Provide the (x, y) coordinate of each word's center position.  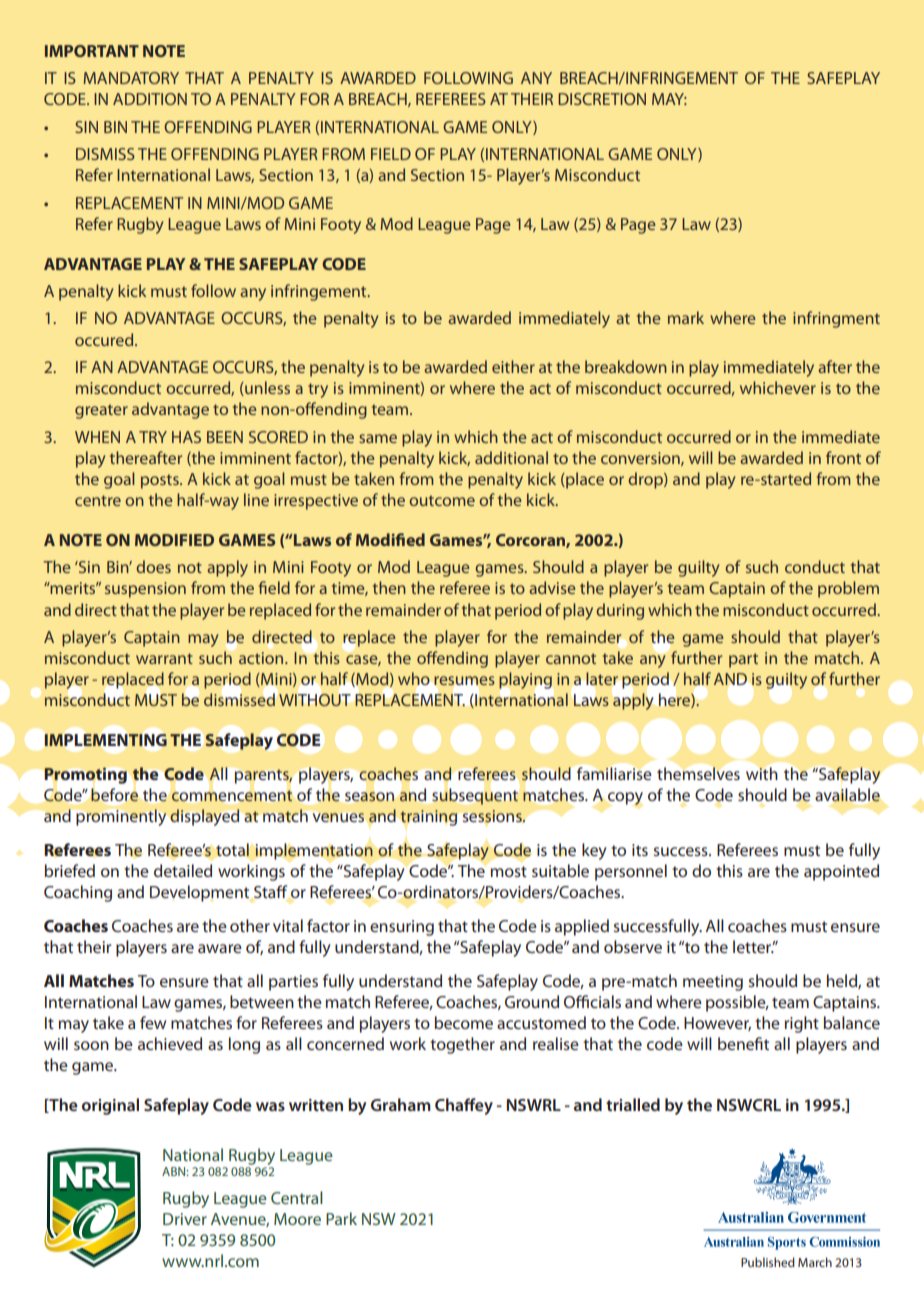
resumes (464, 680)
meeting (713, 983)
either (513, 366)
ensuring (402, 928)
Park (341, 1218)
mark (686, 317)
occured (105, 339)
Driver (185, 1219)
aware (220, 948)
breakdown (626, 366)
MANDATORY (131, 78)
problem (848, 589)
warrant (164, 658)
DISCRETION (602, 99)
